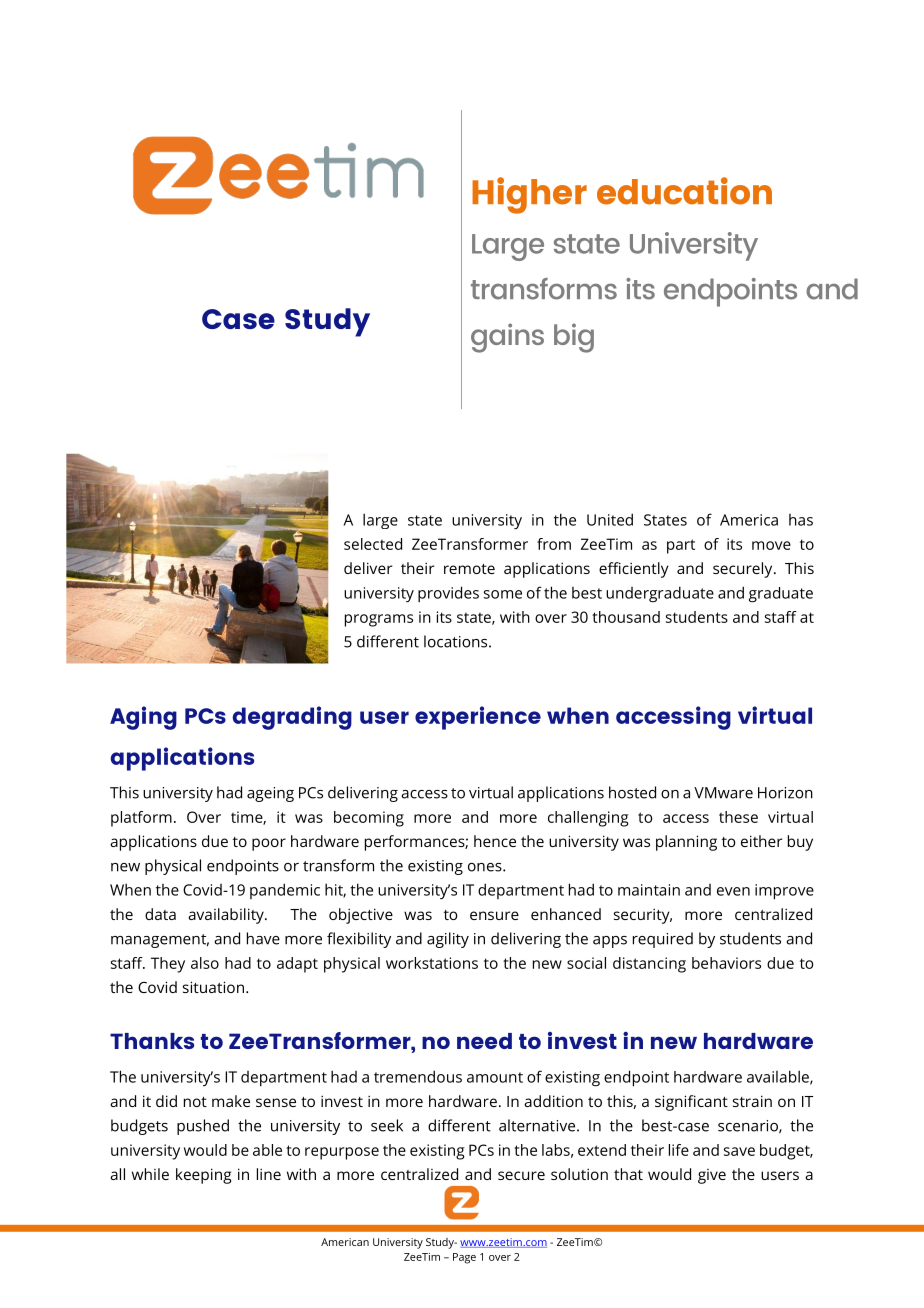  Describe the element at coordinates (292, 718) in the screenshot. I see `degrading` at that location.
